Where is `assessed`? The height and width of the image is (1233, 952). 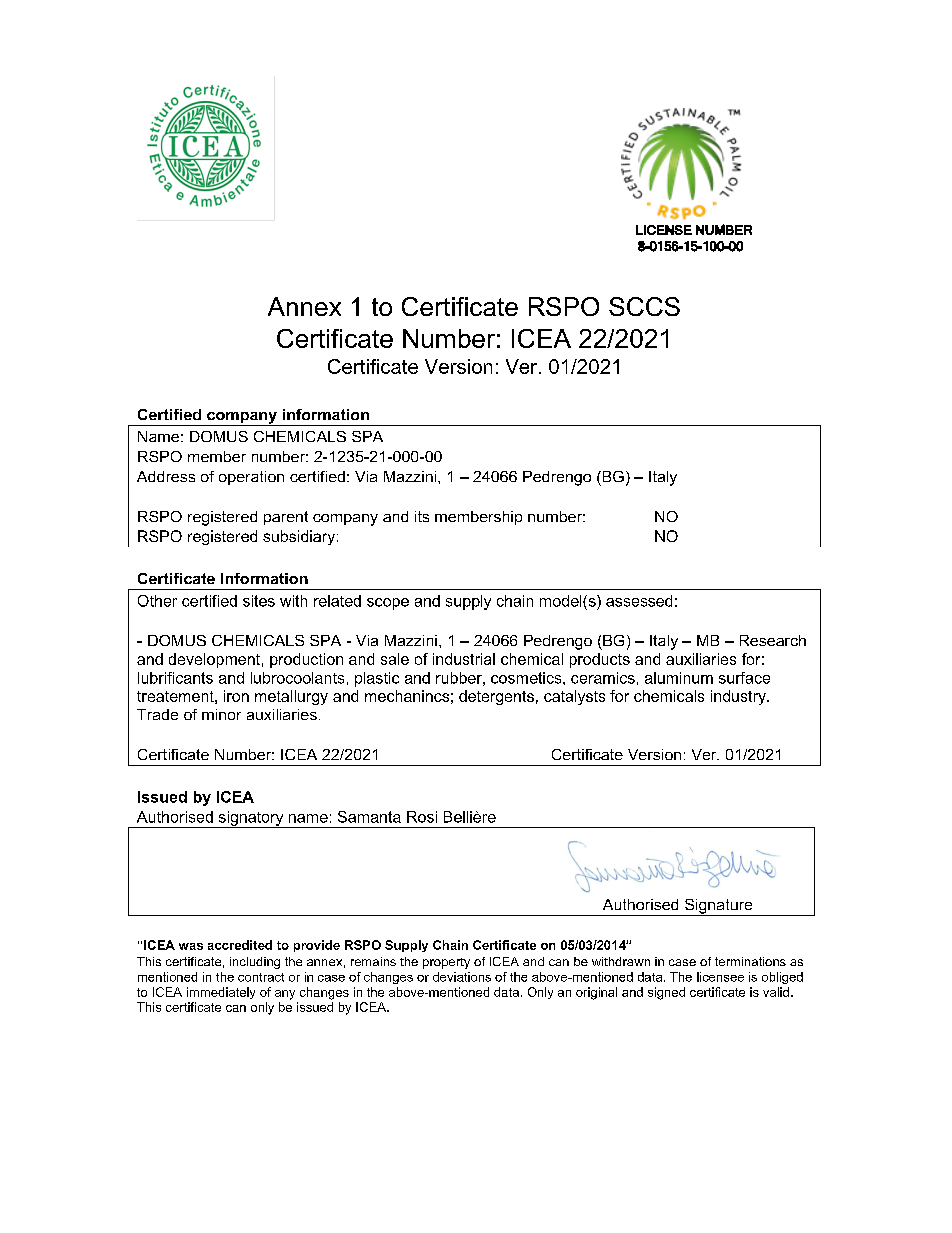 assessed is located at coordinates (639, 601).
